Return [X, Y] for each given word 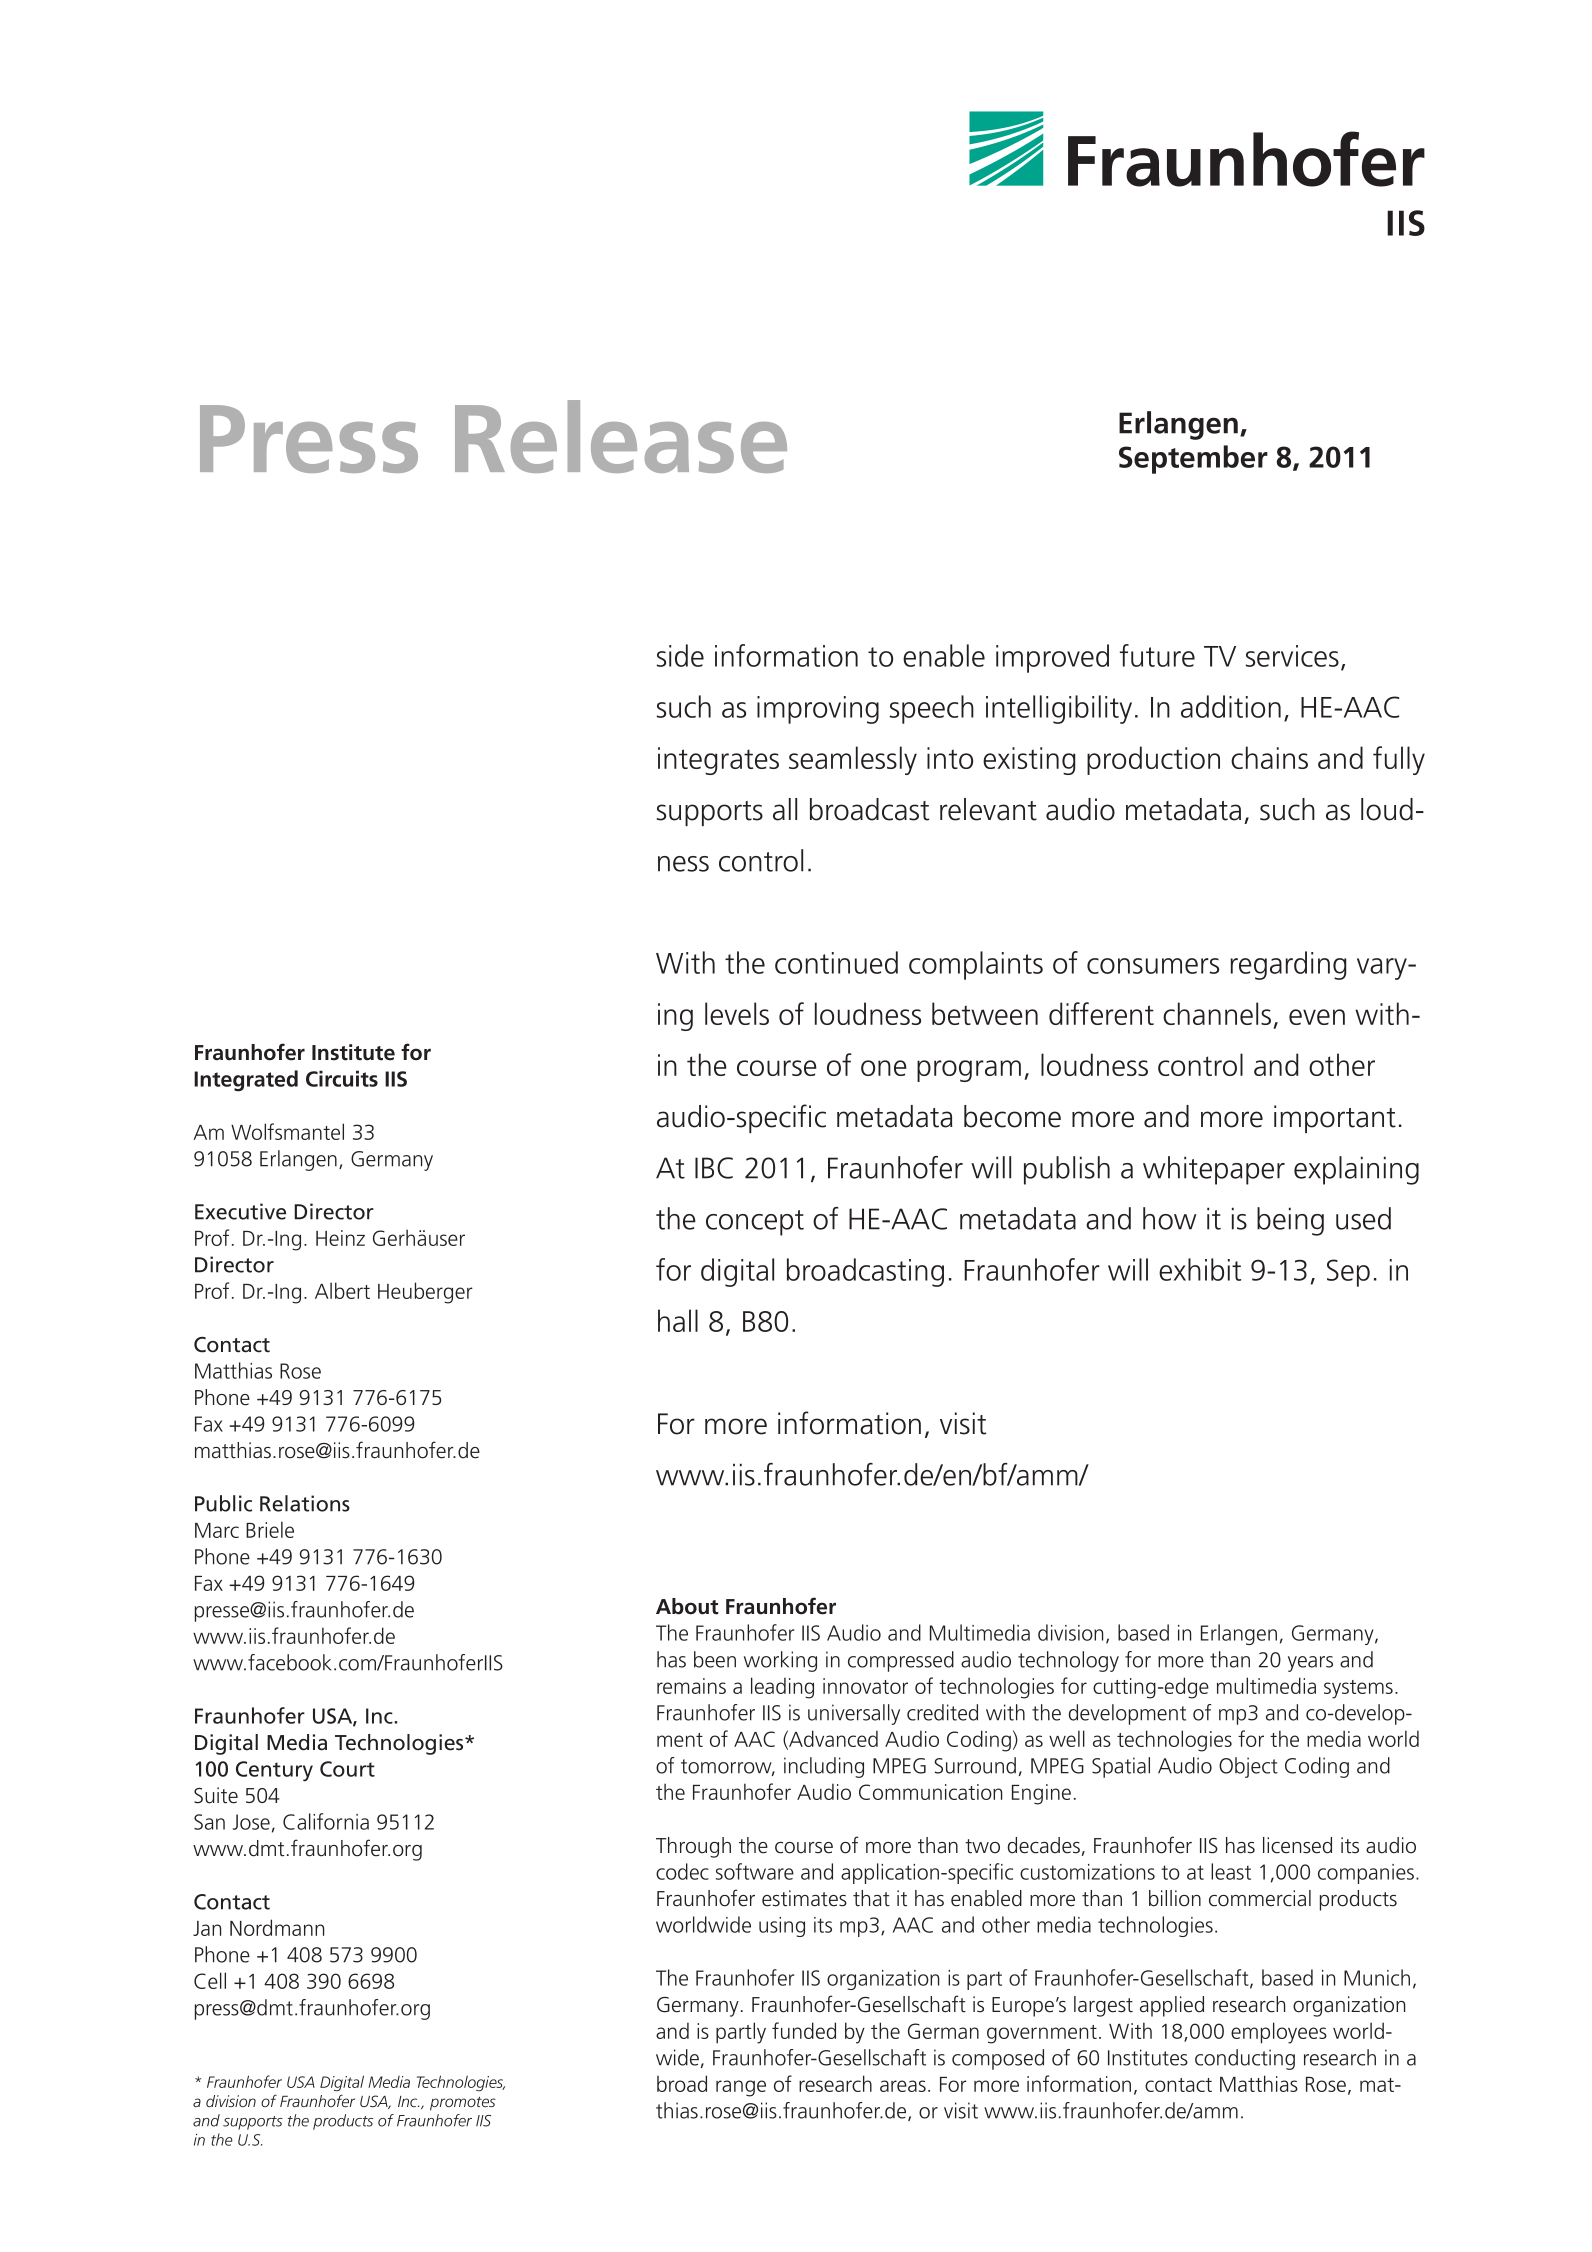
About [687, 1606]
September [1193, 459]
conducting [1245, 2059]
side [680, 655]
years [1310, 1664]
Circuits [342, 1078]
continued [836, 962]
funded [804, 2030]
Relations [305, 1503]
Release [621, 436]
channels [1217, 1013]
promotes [463, 2104]
